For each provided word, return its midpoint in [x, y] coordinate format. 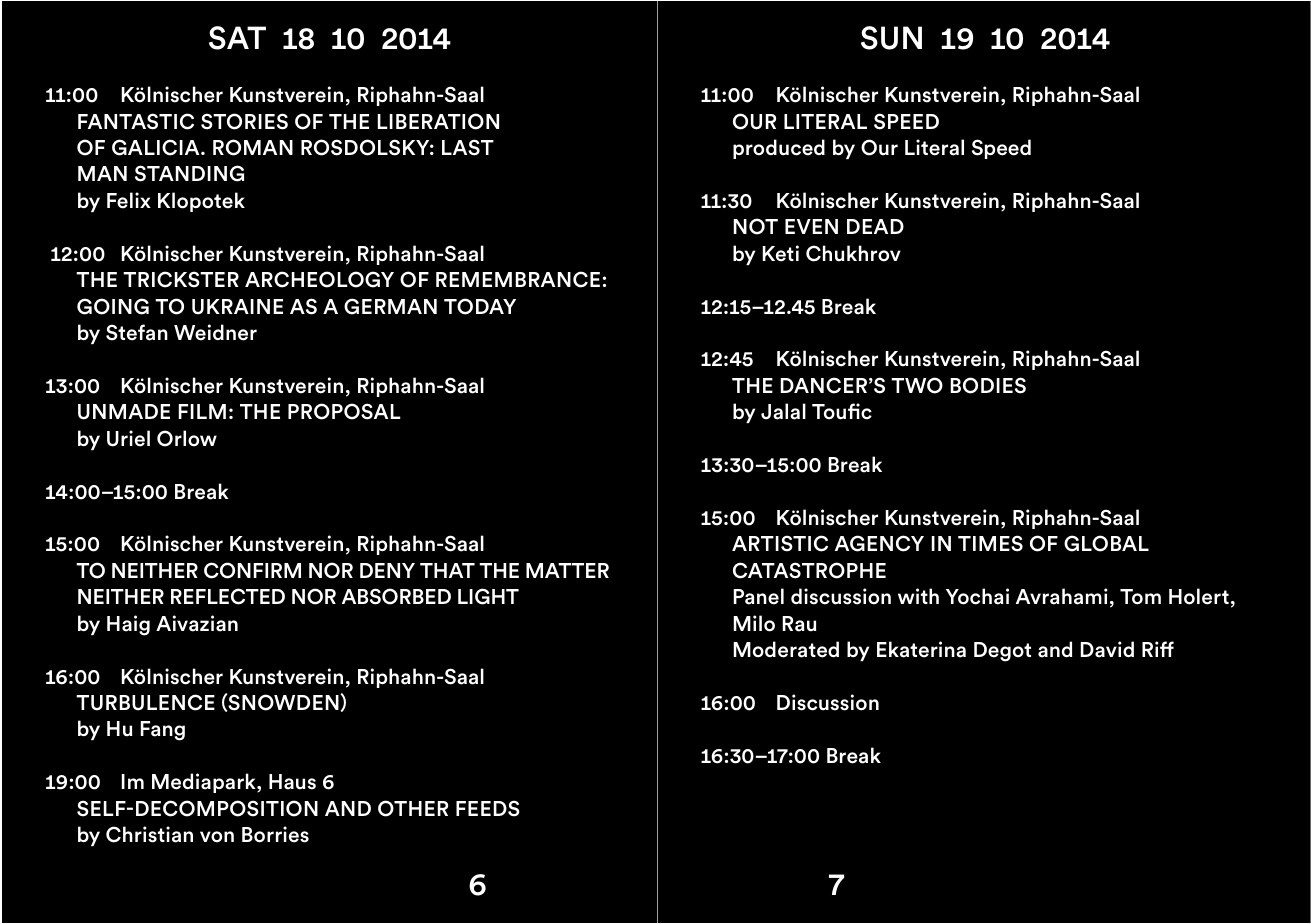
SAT [237, 38]
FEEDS [488, 808]
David [1107, 649]
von [217, 837]
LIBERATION [438, 121]
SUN [891, 38]
